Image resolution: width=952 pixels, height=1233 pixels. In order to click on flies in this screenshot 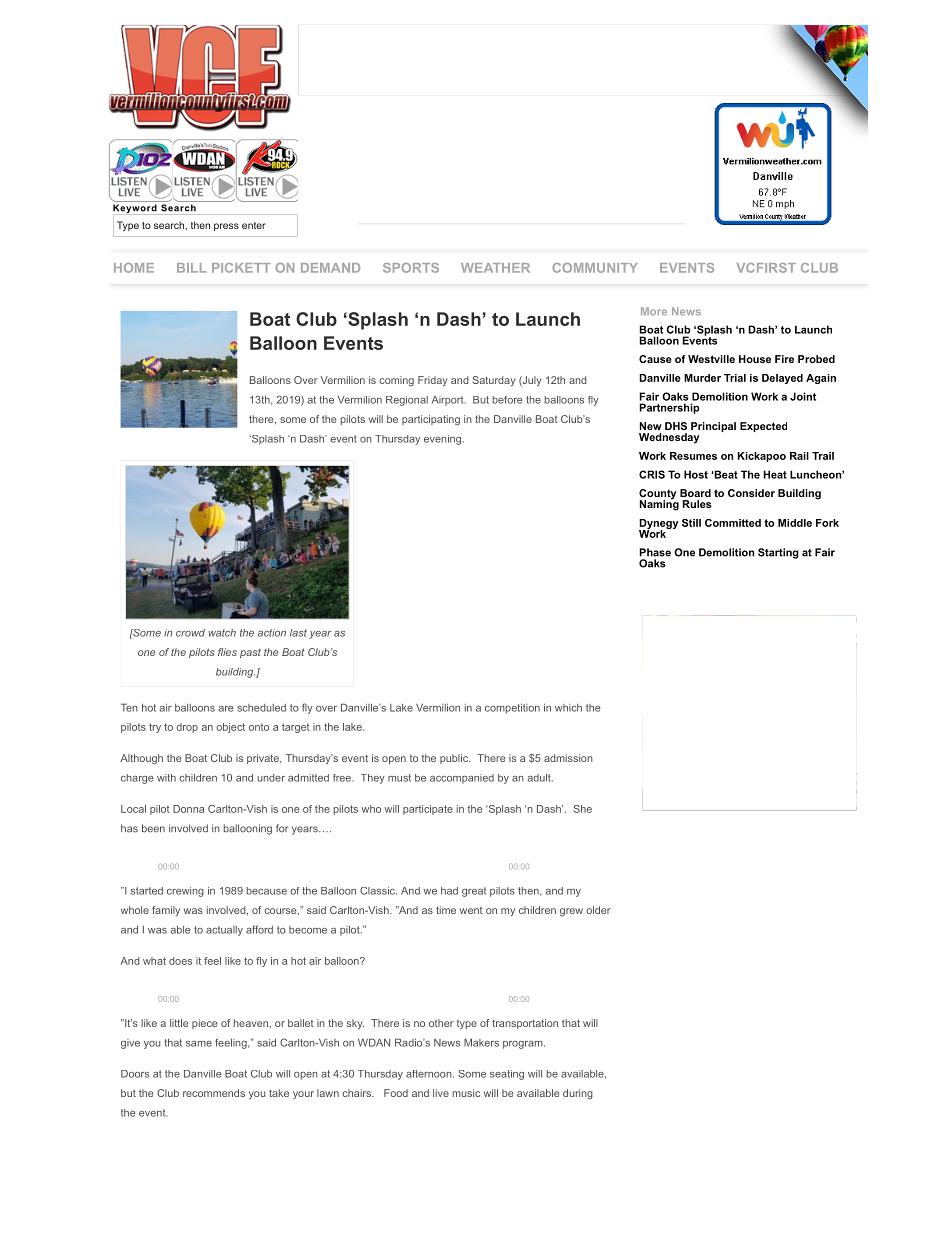, I will do `click(227, 652)`.
